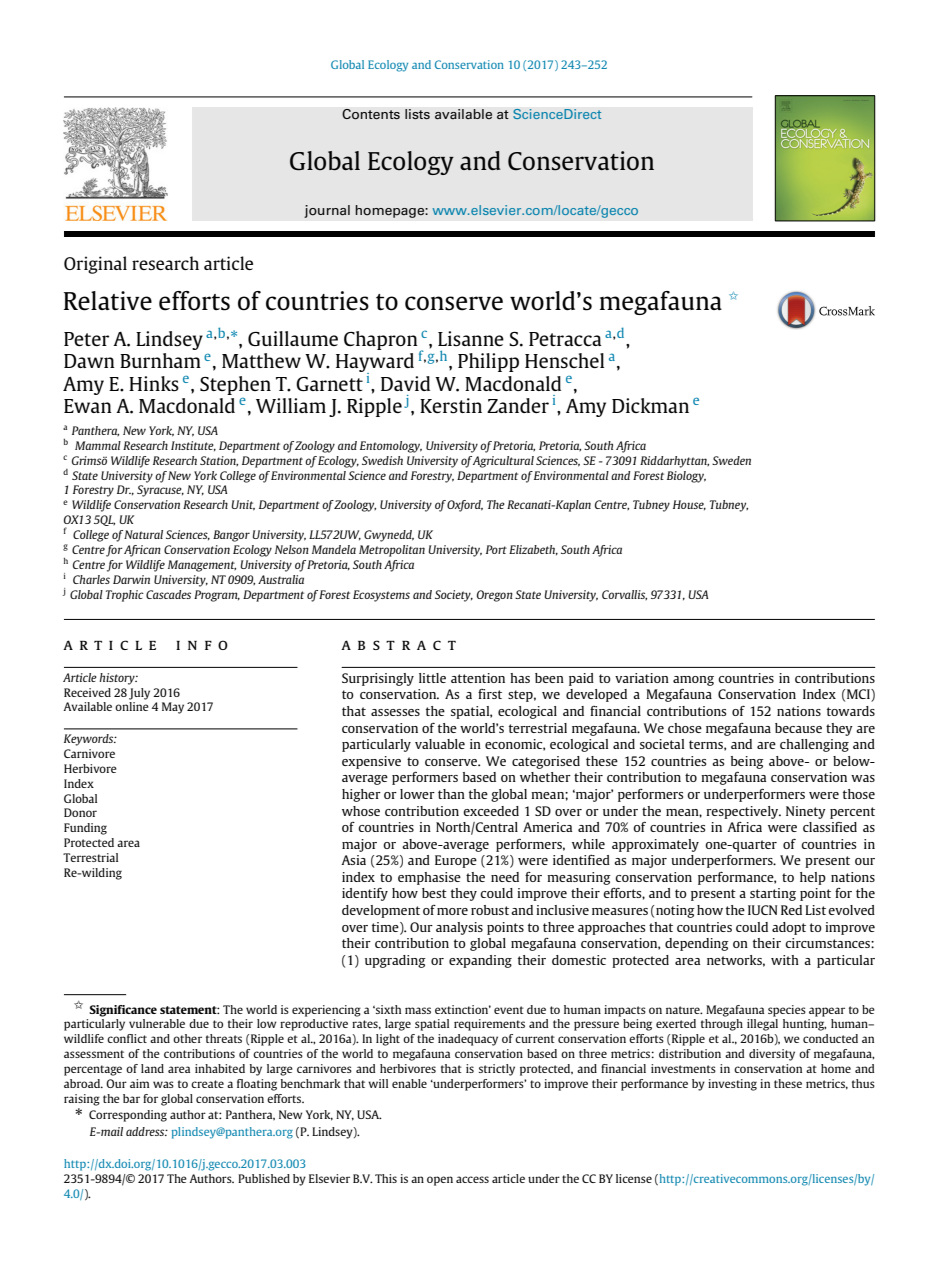  I want to click on Philipp, so click(488, 362).
